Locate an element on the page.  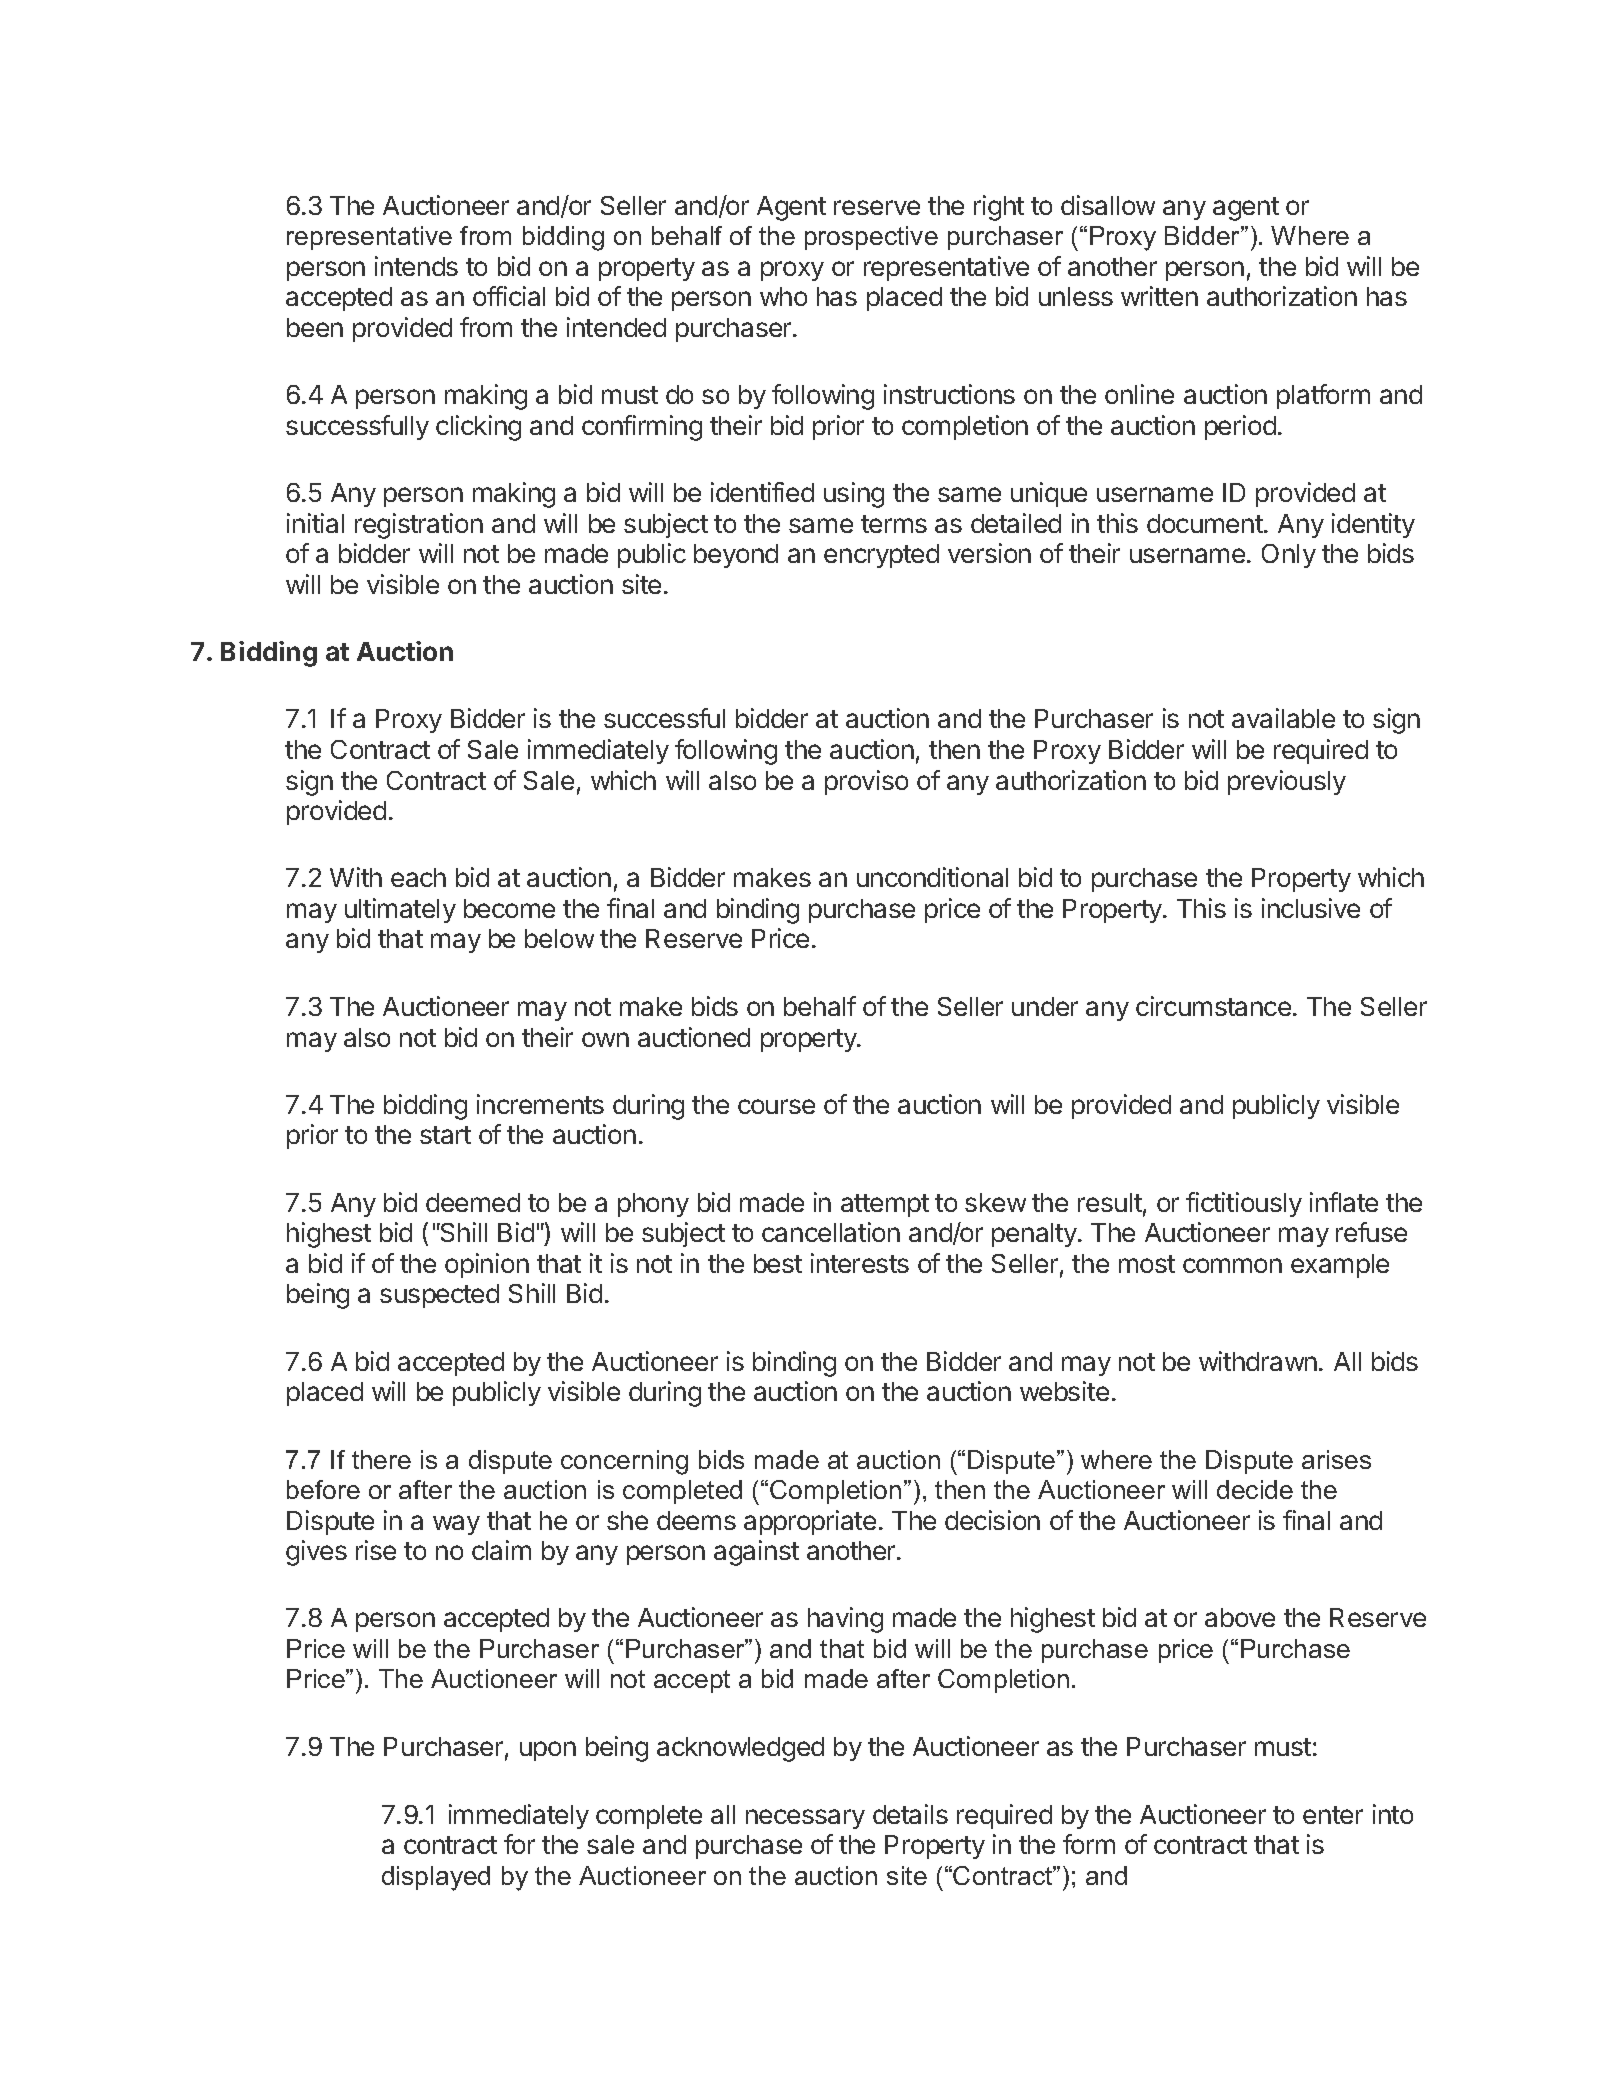
intends is located at coordinates (416, 266).
